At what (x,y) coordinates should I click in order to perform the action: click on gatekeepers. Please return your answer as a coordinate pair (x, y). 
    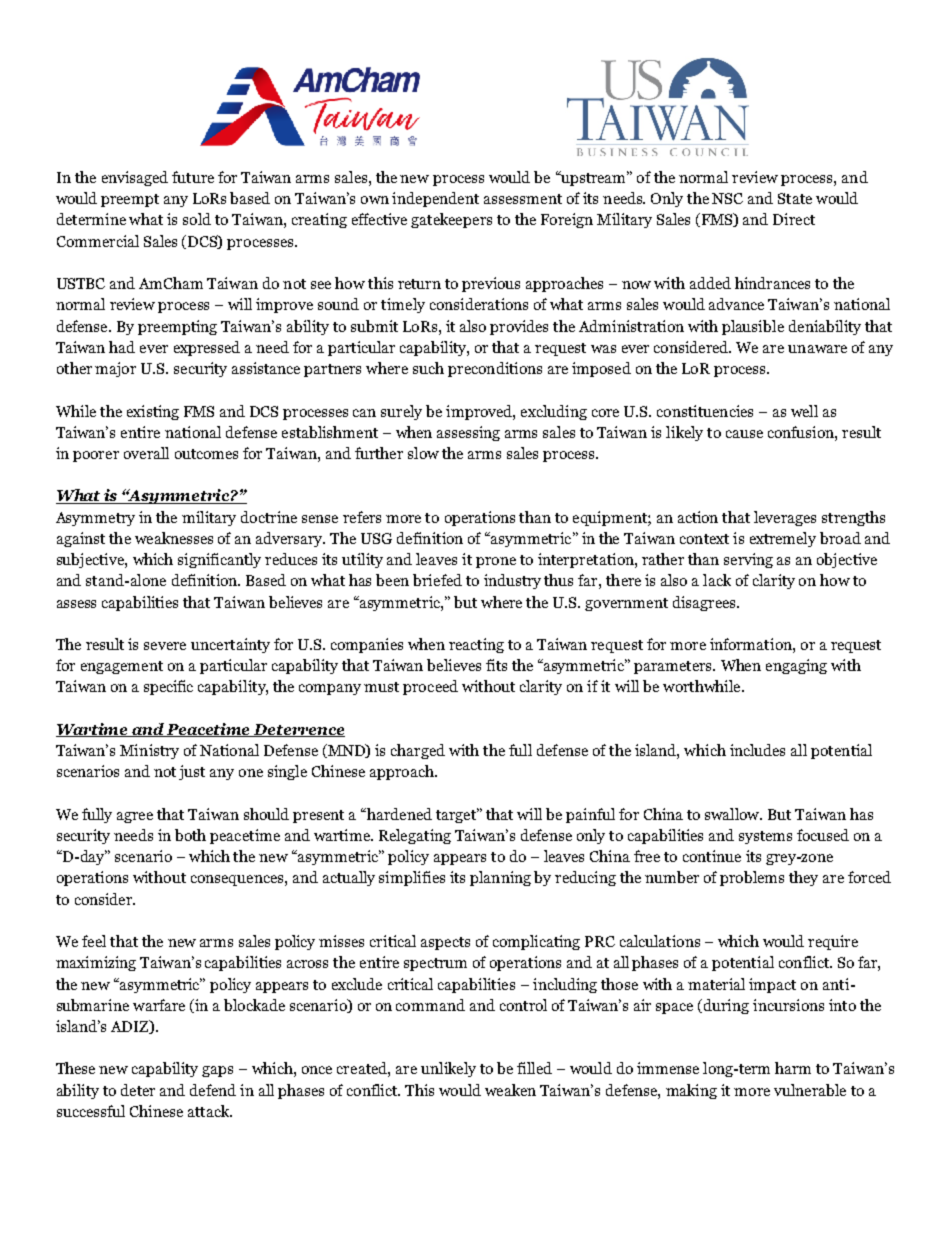
    Looking at the image, I should click on (451, 220).
